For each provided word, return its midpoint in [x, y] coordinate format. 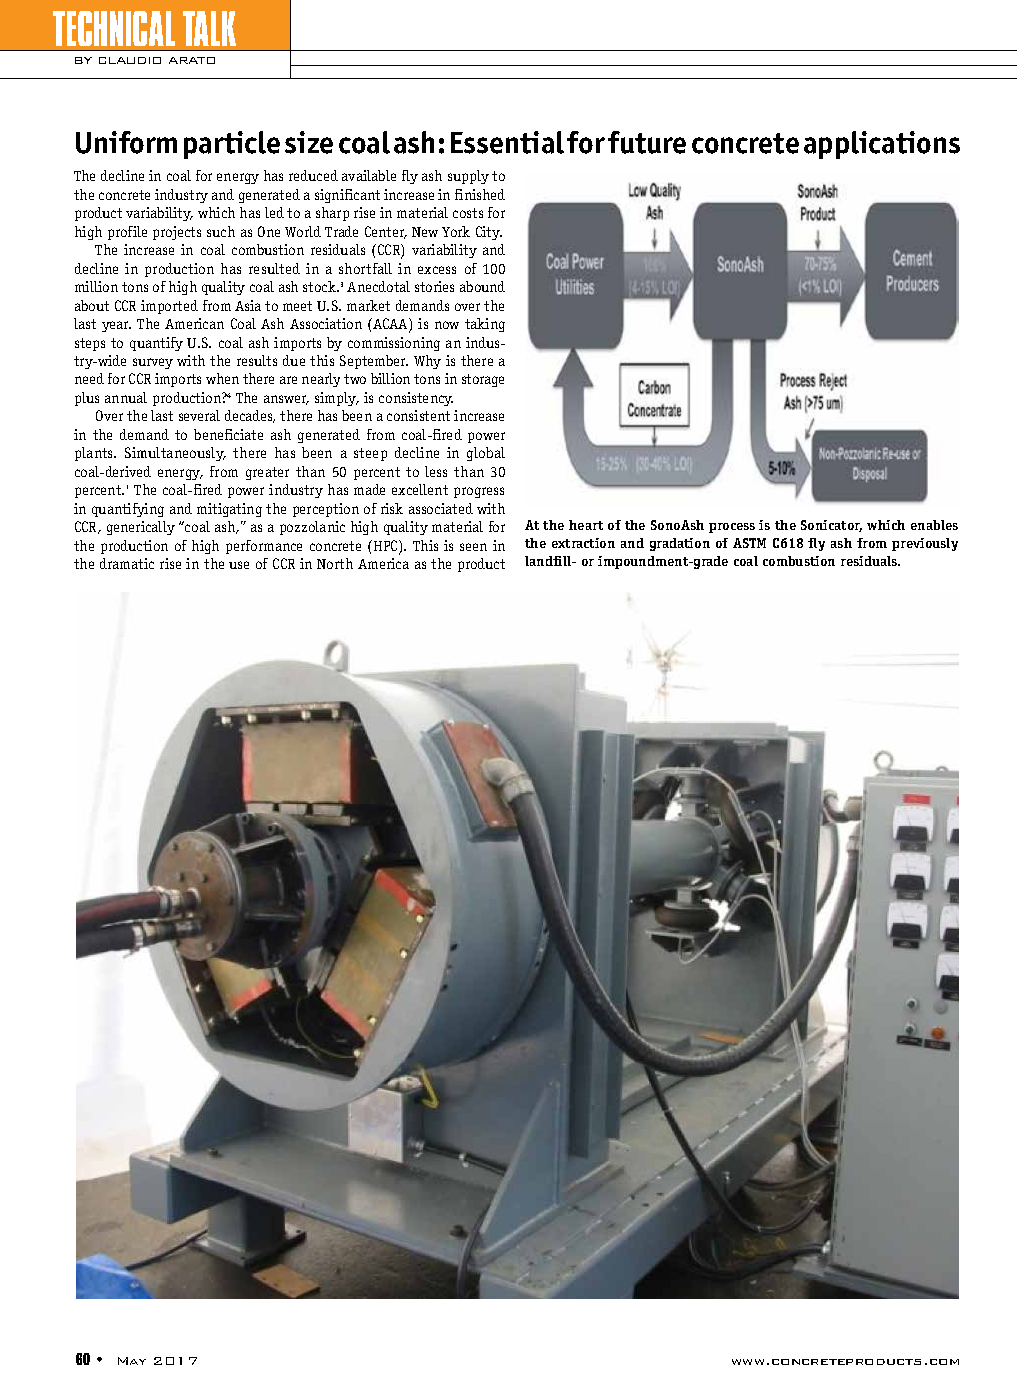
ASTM [749, 543]
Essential [507, 142]
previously [925, 544]
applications [882, 145]
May [132, 1361]
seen [473, 547]
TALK [209, 28]
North [335, 563]
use [239, 565]
